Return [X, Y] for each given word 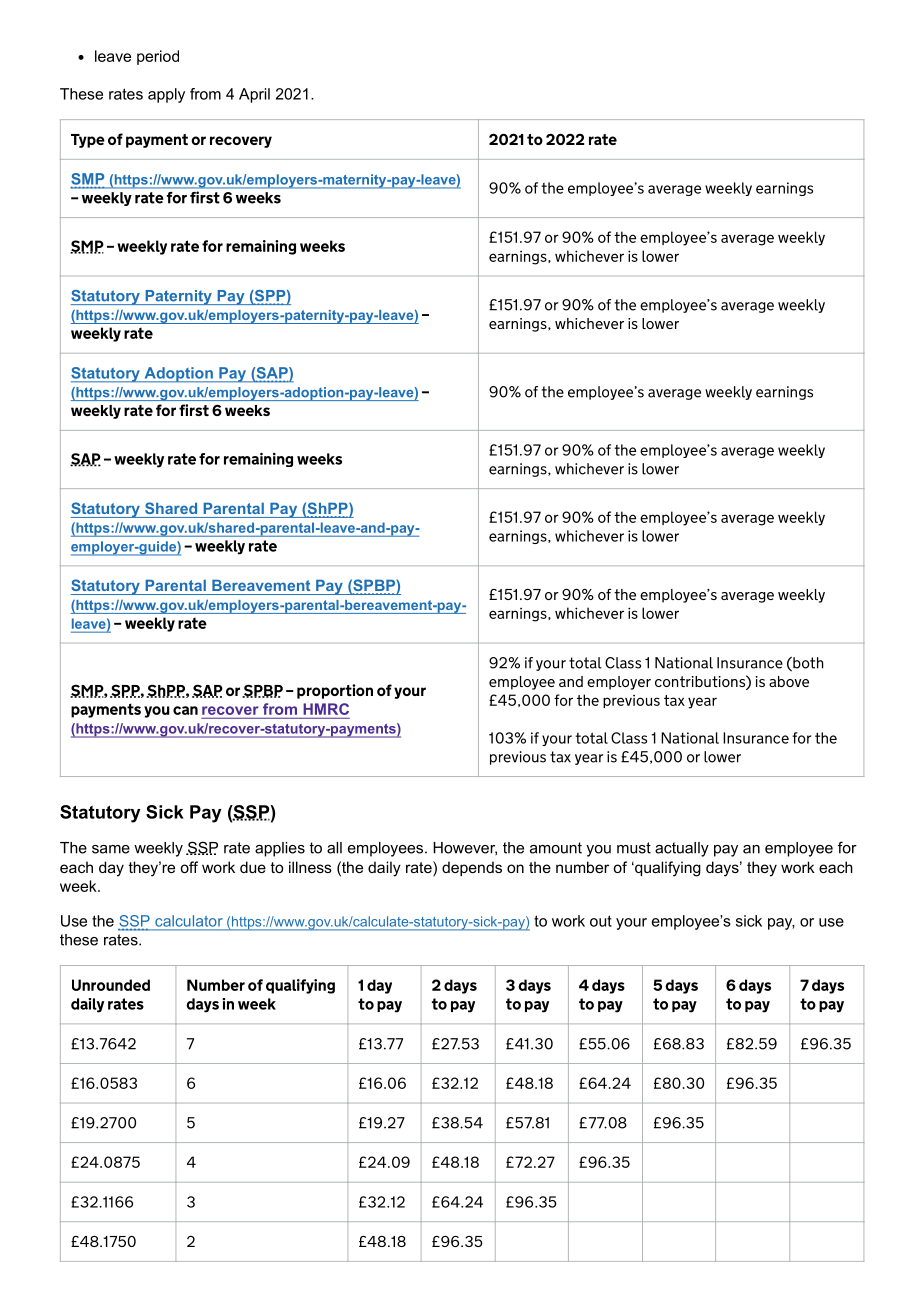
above [789, 681]
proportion [335, 691]
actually [682, 849]
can [185, 710]
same [111, 849]
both [807, 664]
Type [88, 141]
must [634, 848]
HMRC [326, 709]
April [254, 95]
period [158, 57]
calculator [188, 921]
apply [166, 95]
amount [556, 848]
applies [280, 849]
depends [472, 868]
